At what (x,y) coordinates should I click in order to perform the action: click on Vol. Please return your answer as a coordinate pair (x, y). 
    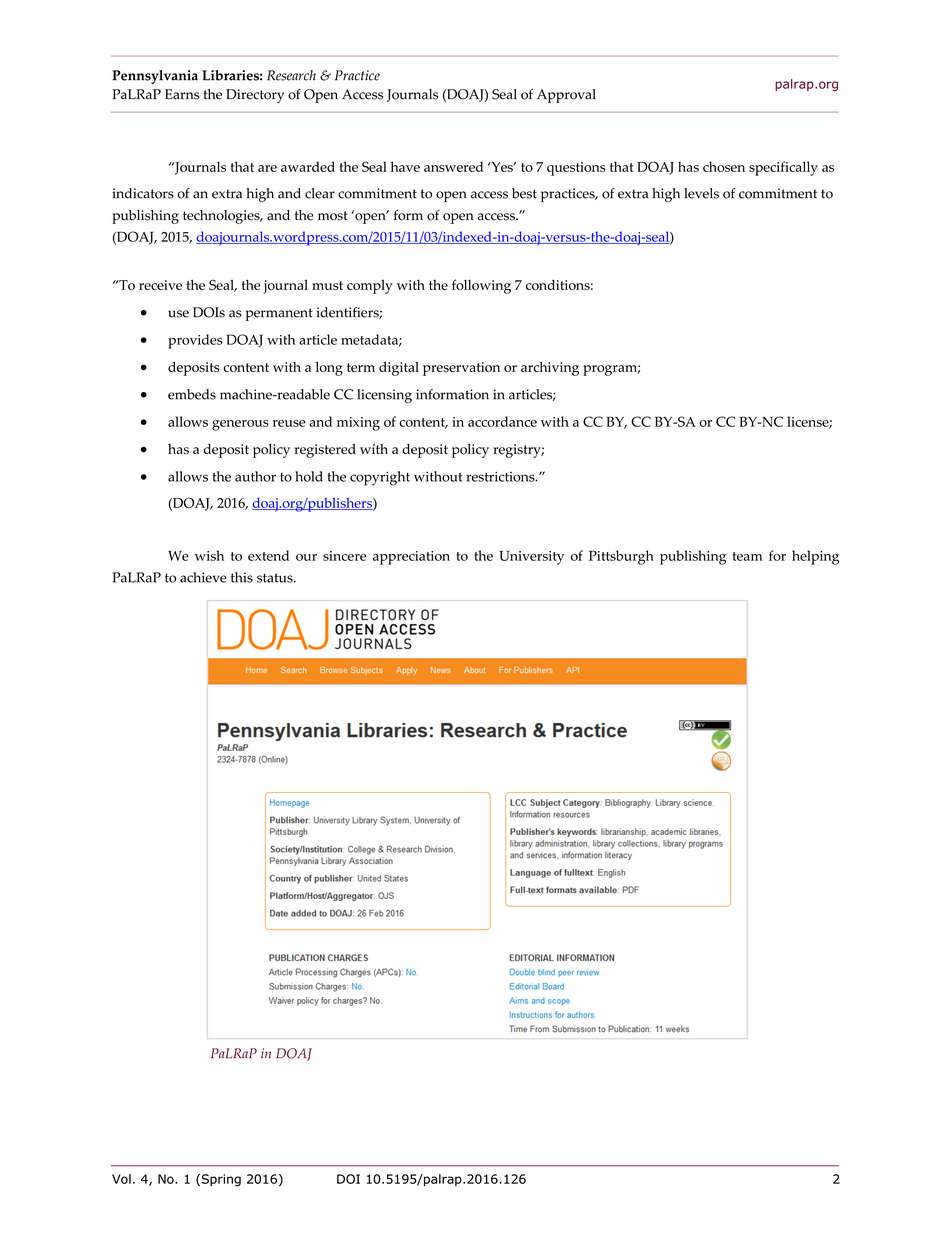
    Looking at the image, I should click on (121, 1179).
